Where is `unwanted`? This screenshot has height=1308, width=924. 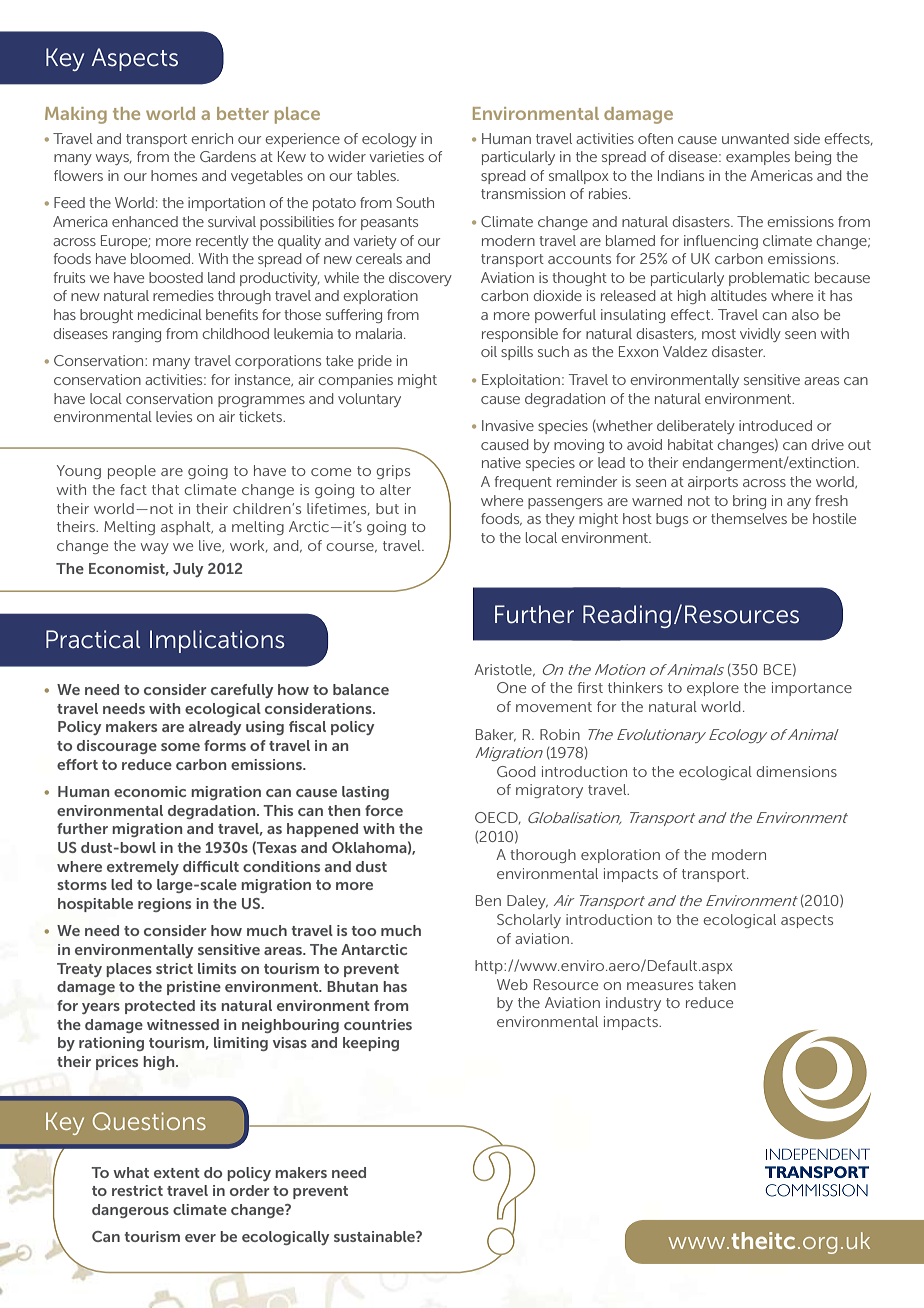 unwanted is located at coordinates (755, 138).
